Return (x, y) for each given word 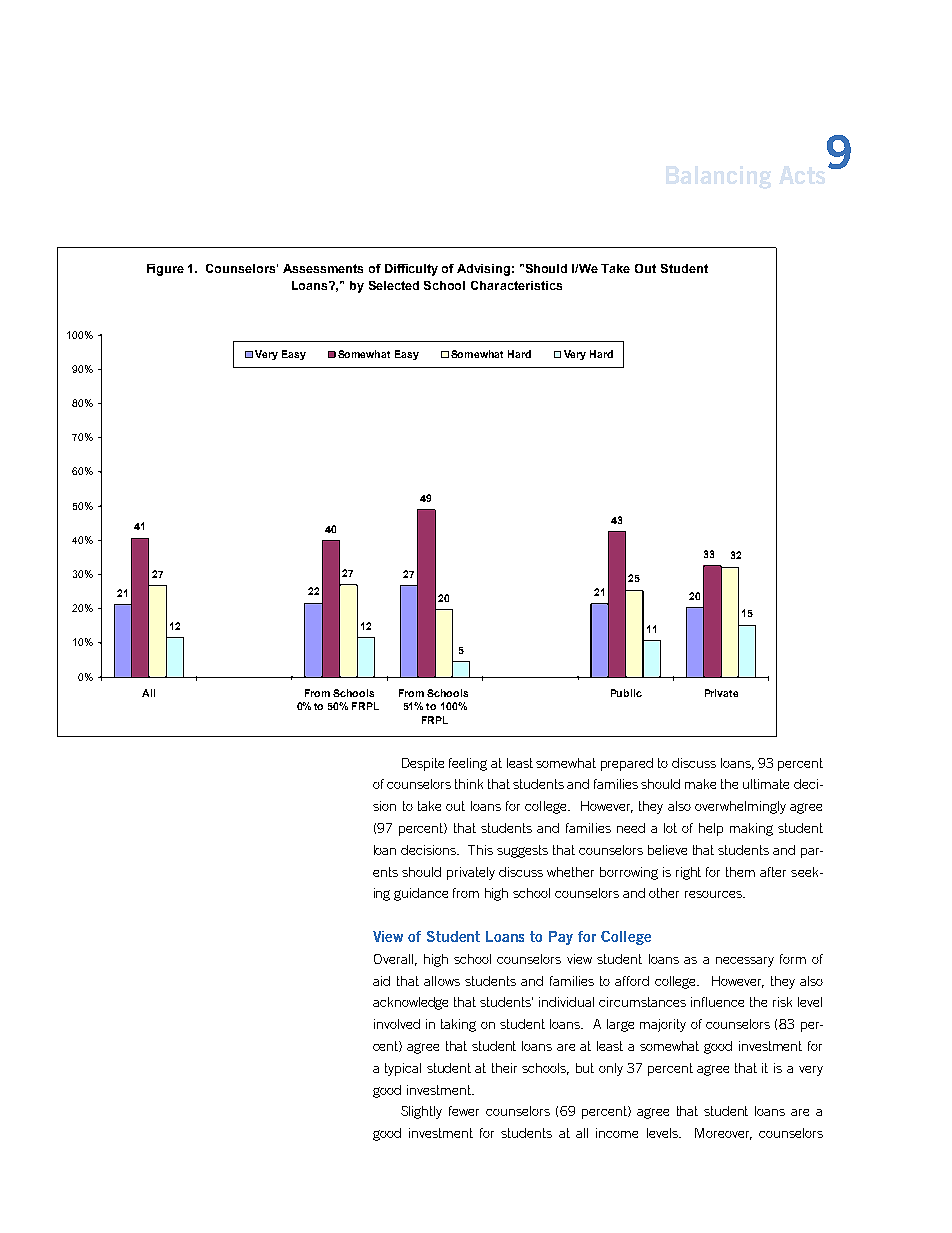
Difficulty (411, 270)
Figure (165, 270)
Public (626, 693)
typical (403, 1069)
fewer (464, 1111)
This (480, 850)
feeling (468, 764)
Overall (393, 959)
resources (714, 894)
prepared (627, 764)
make (700, 784)
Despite (423, 764)
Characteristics (516, 285)
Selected (394, 285)
